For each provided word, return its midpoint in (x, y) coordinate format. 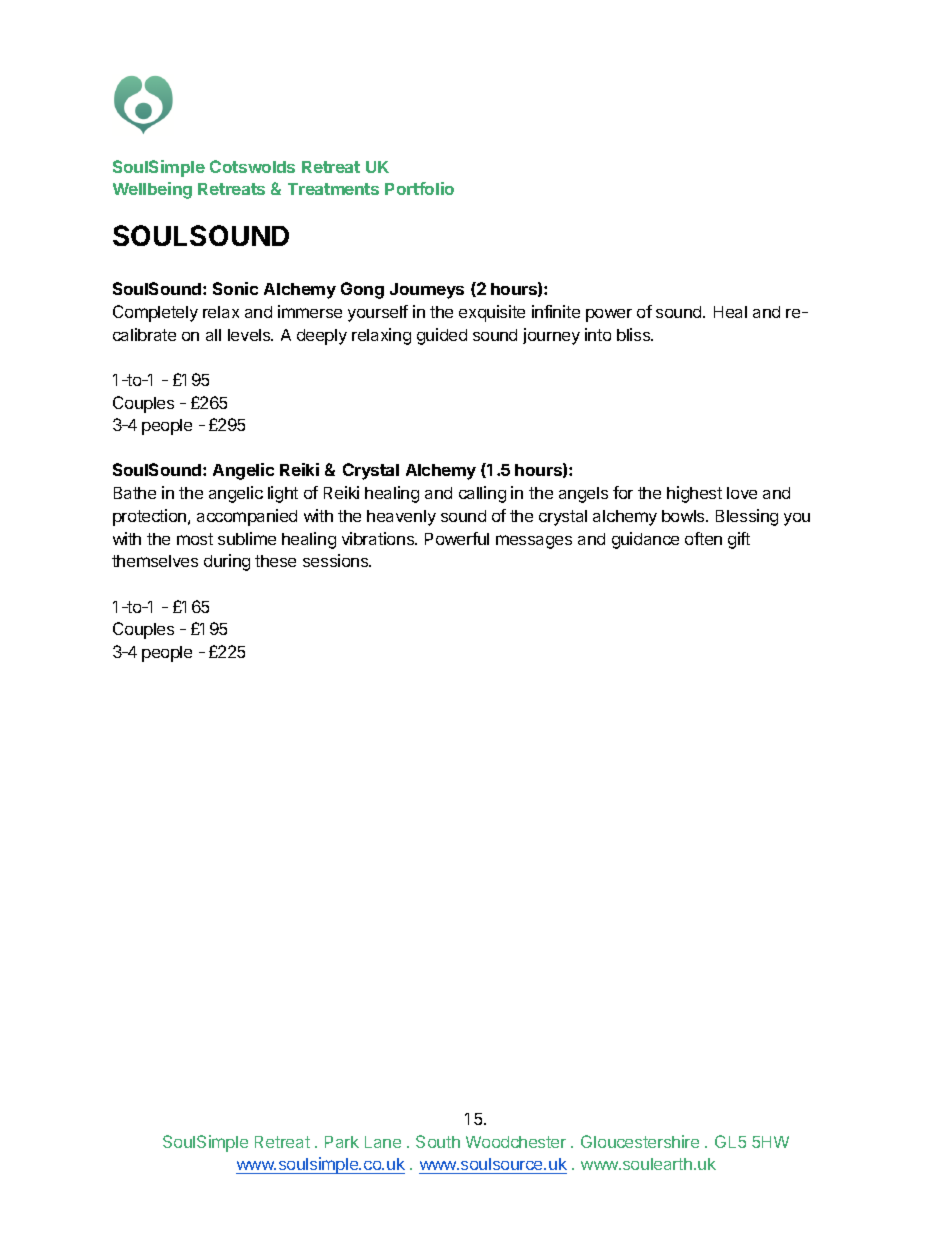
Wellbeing (152, 190)
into (598, 334)
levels (250, 335)
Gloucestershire (640, 1141)
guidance (645, 540)
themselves (155, 561)
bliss (635, 334)
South (438, 1141)
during (227, 562)
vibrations (379, 538)
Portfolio (419, 188)
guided (442, 336)
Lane (383, 1142)
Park (342, 1142)
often (703, 538)
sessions (337, 560)
